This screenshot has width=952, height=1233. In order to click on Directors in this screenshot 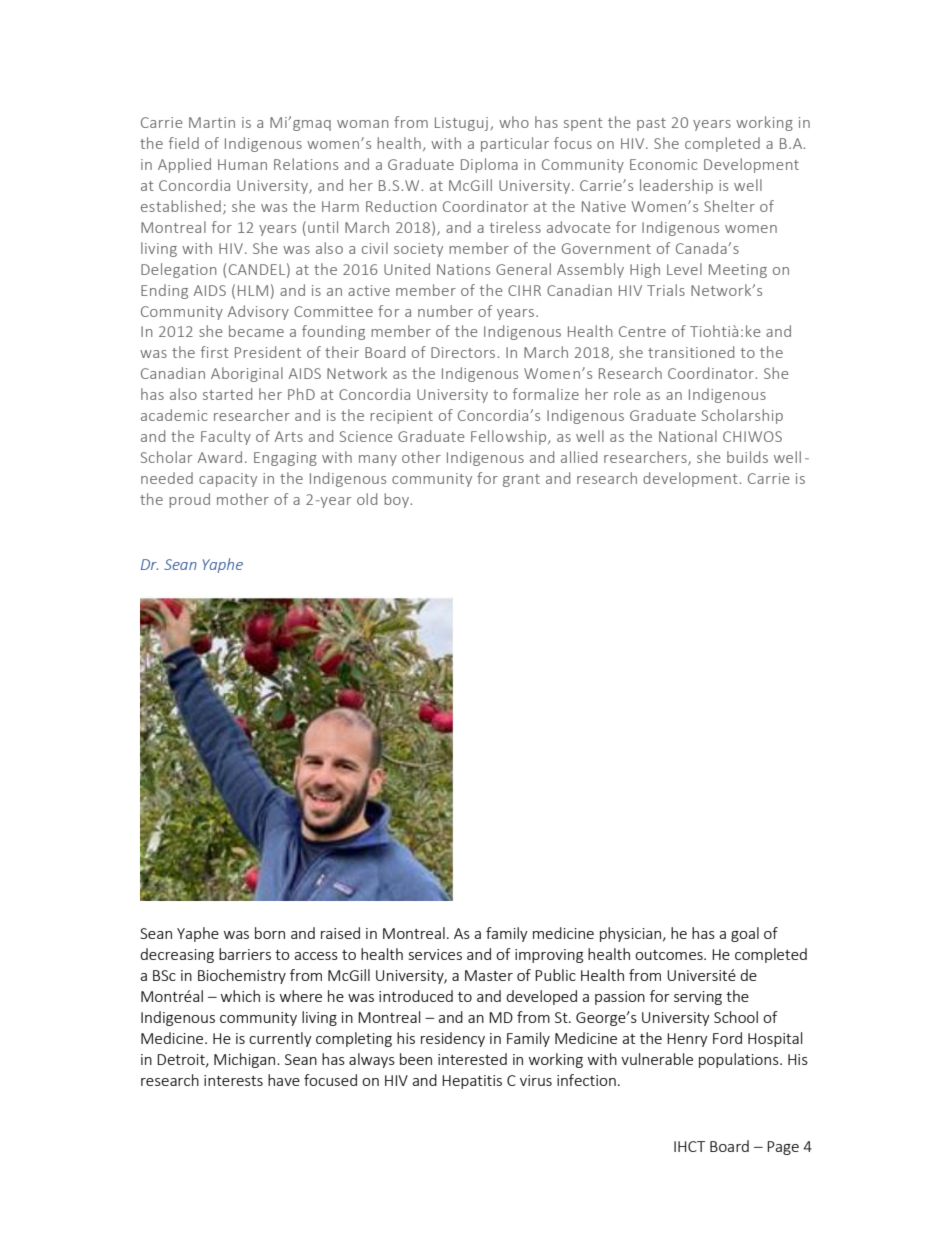, I will do `click(463, 352)`.
